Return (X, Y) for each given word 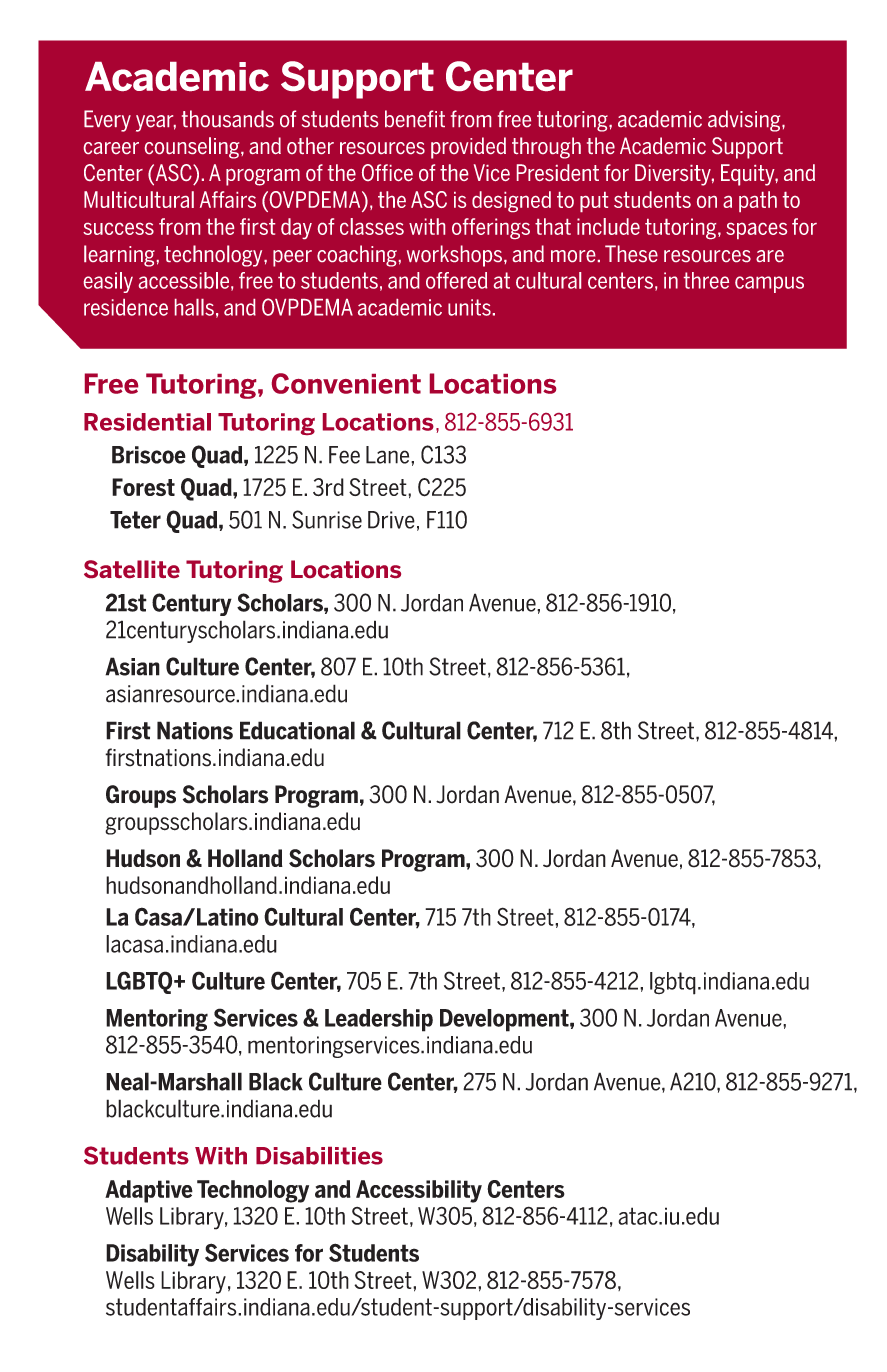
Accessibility (419, 1191)
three (706, 280)
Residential (147, 422)
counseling (193, 148)
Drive (391, 520)
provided (468, 148)
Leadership (379, 1020)
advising (745, 121)
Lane (389, 455)
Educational (297, 730)
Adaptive (149, 1191)
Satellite (132, 569)
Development (505, 1020)
